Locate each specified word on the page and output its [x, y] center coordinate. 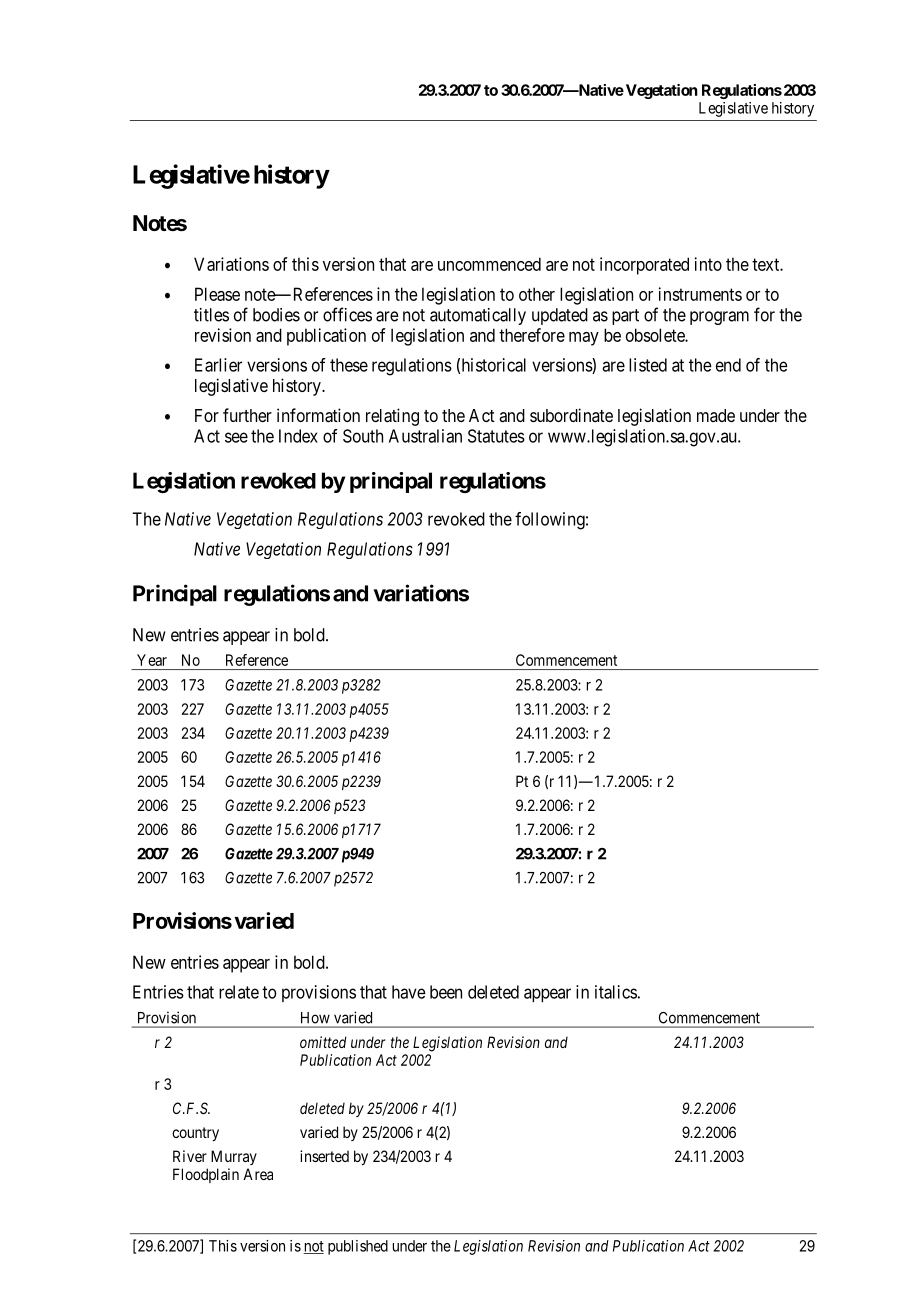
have [409, 992]
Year [152, 660]
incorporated [644, 266]
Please [217, 294]
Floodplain [206, 1175]
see [236, 437]
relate [239, 992]
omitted [323, 1042]
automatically [478, 316]
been [446, 992]
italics [616, 992]
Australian [425, 436]
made [716, 415]
